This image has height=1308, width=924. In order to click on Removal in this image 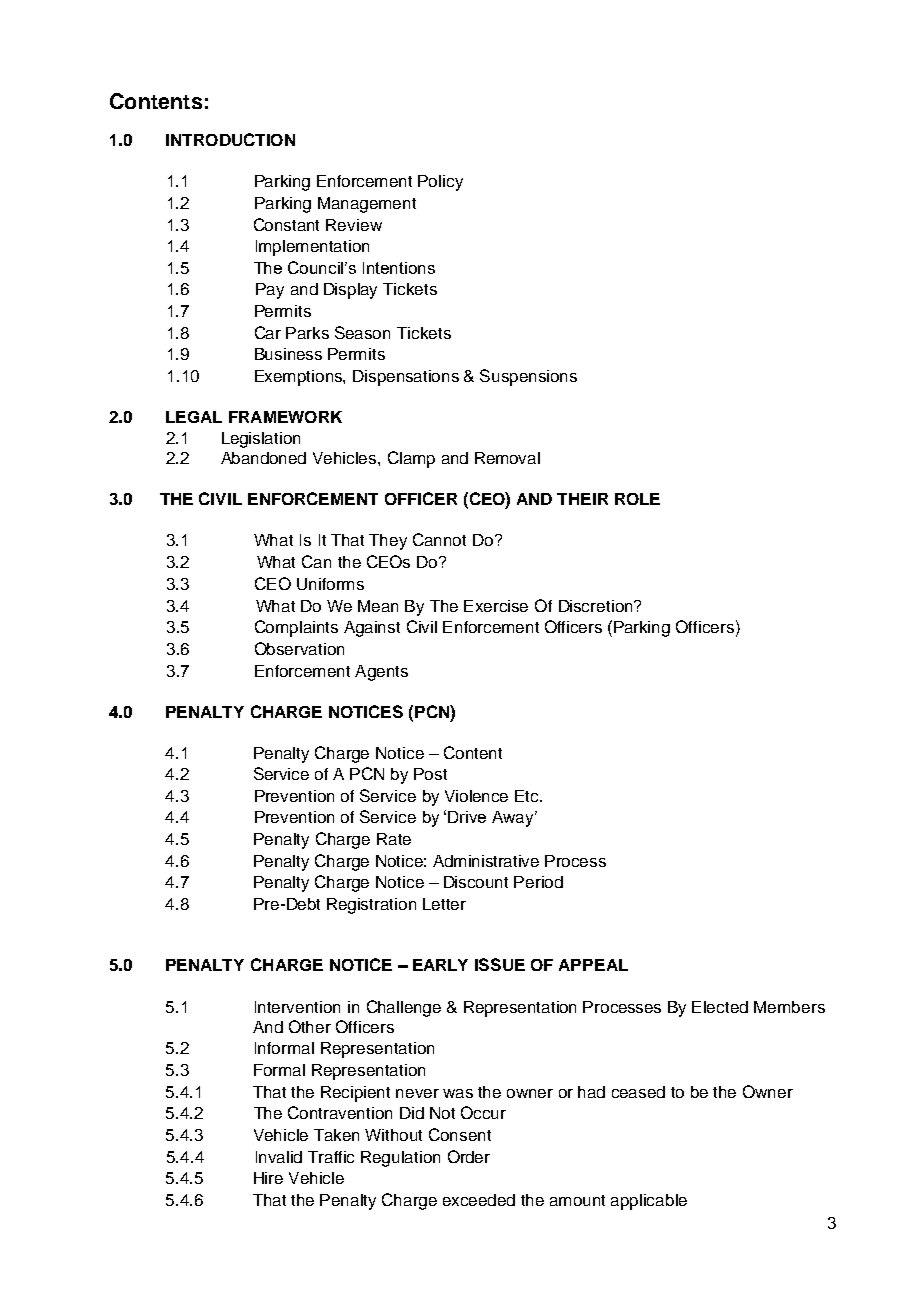, I will do `click(507, 458)`.
